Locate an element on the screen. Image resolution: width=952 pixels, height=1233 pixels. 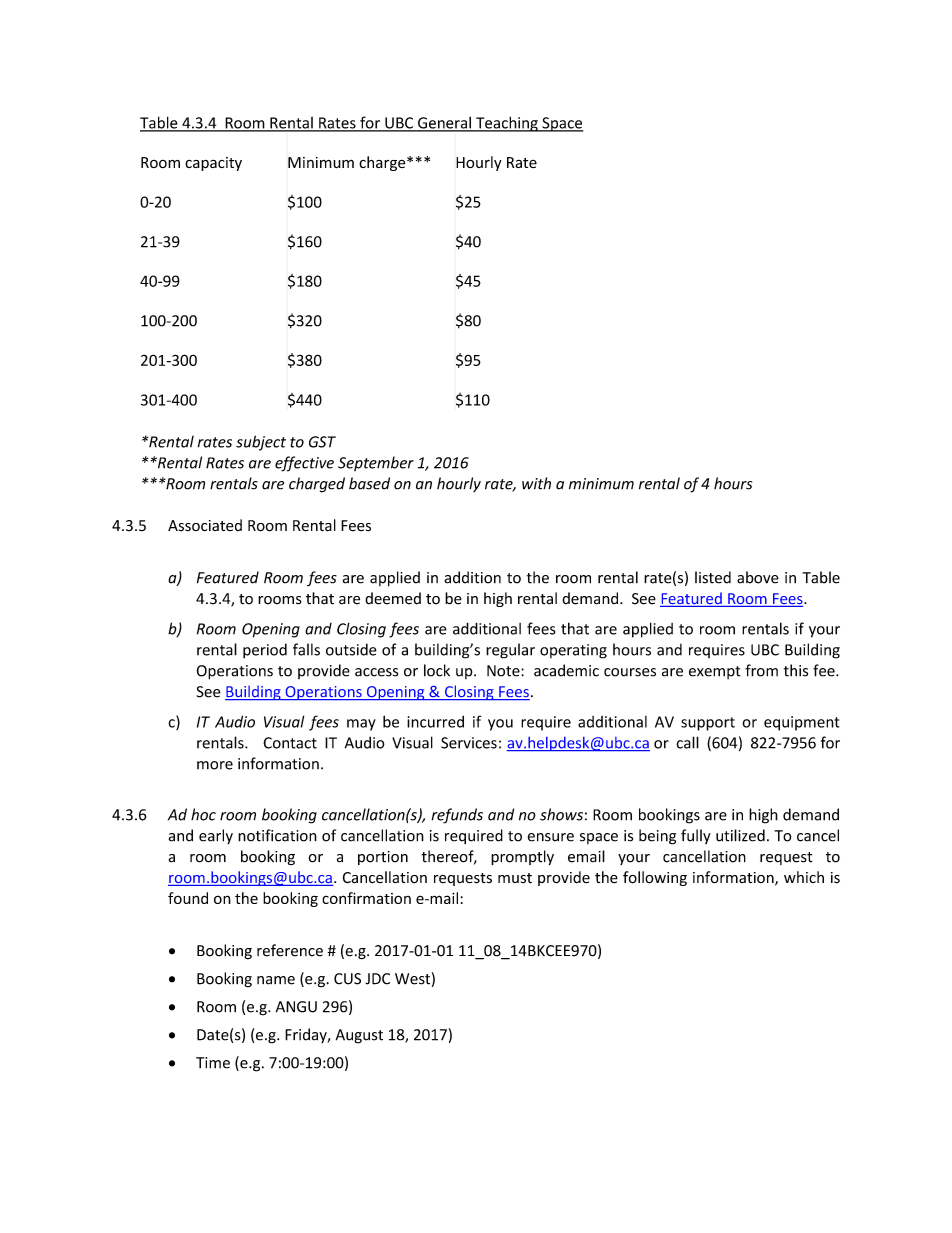
subject is located at coordinates (261, 443).
